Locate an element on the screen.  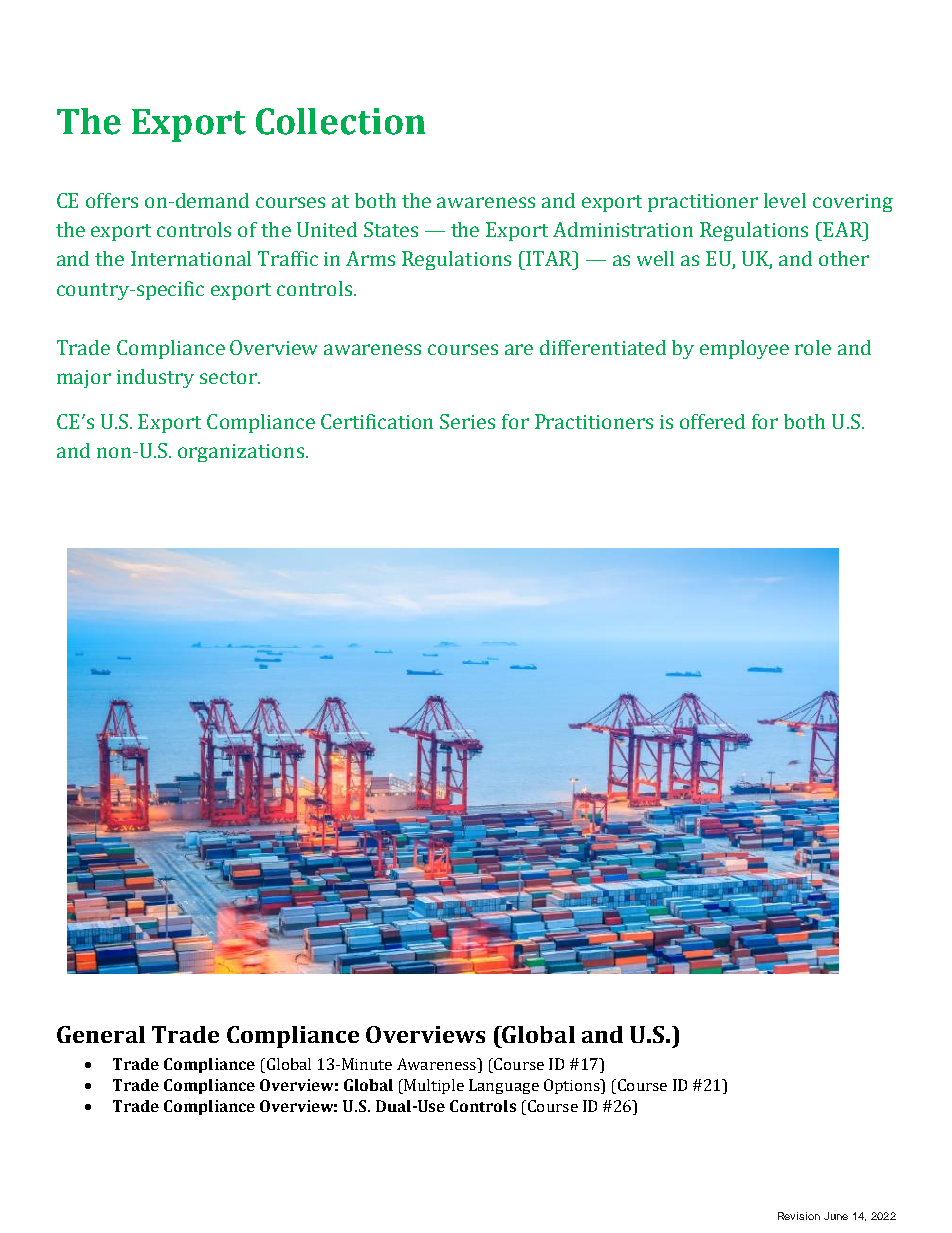
Multiple is located at coordinates (433, 1086).
